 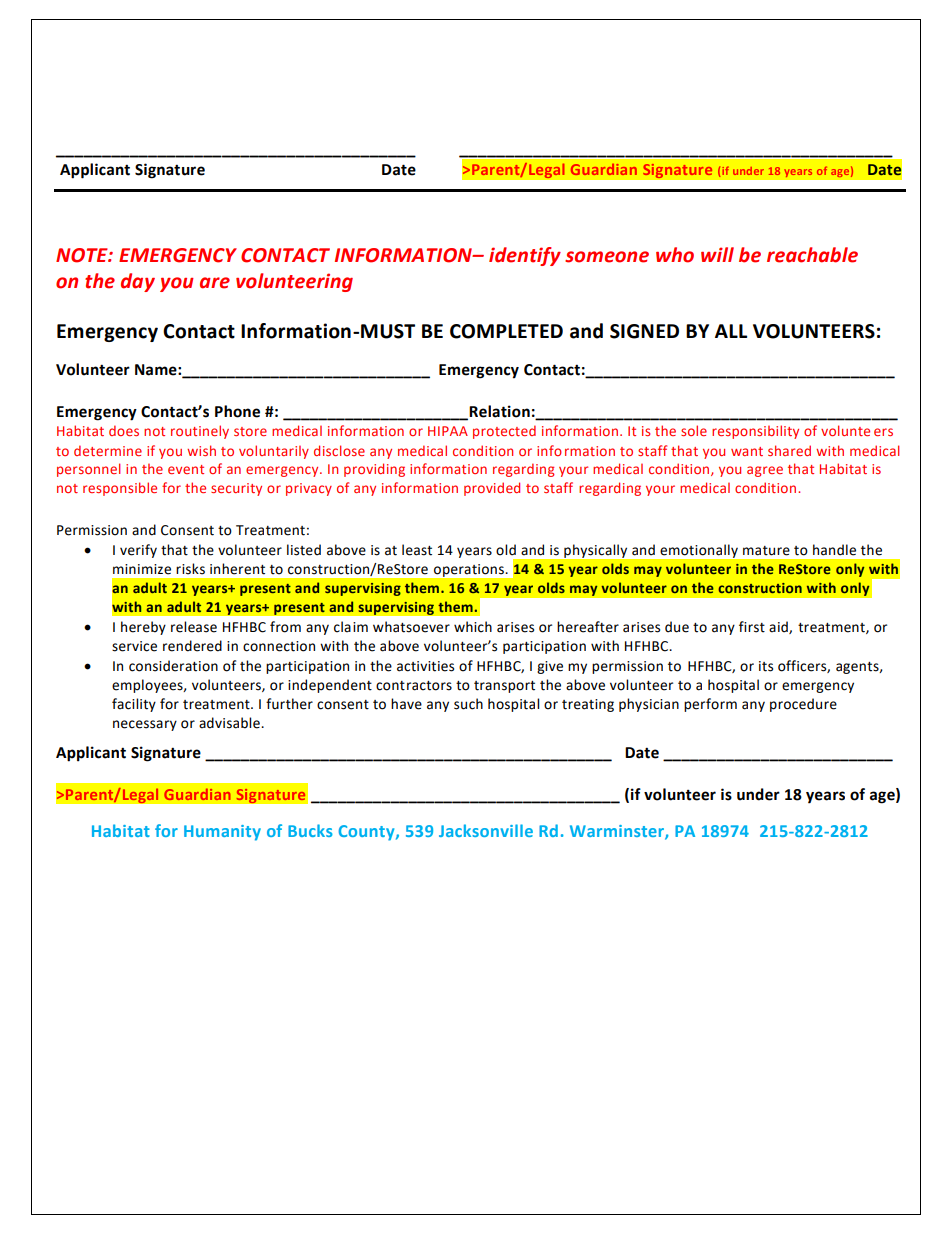 I want to click on perform, so click(x=710, y=705).
